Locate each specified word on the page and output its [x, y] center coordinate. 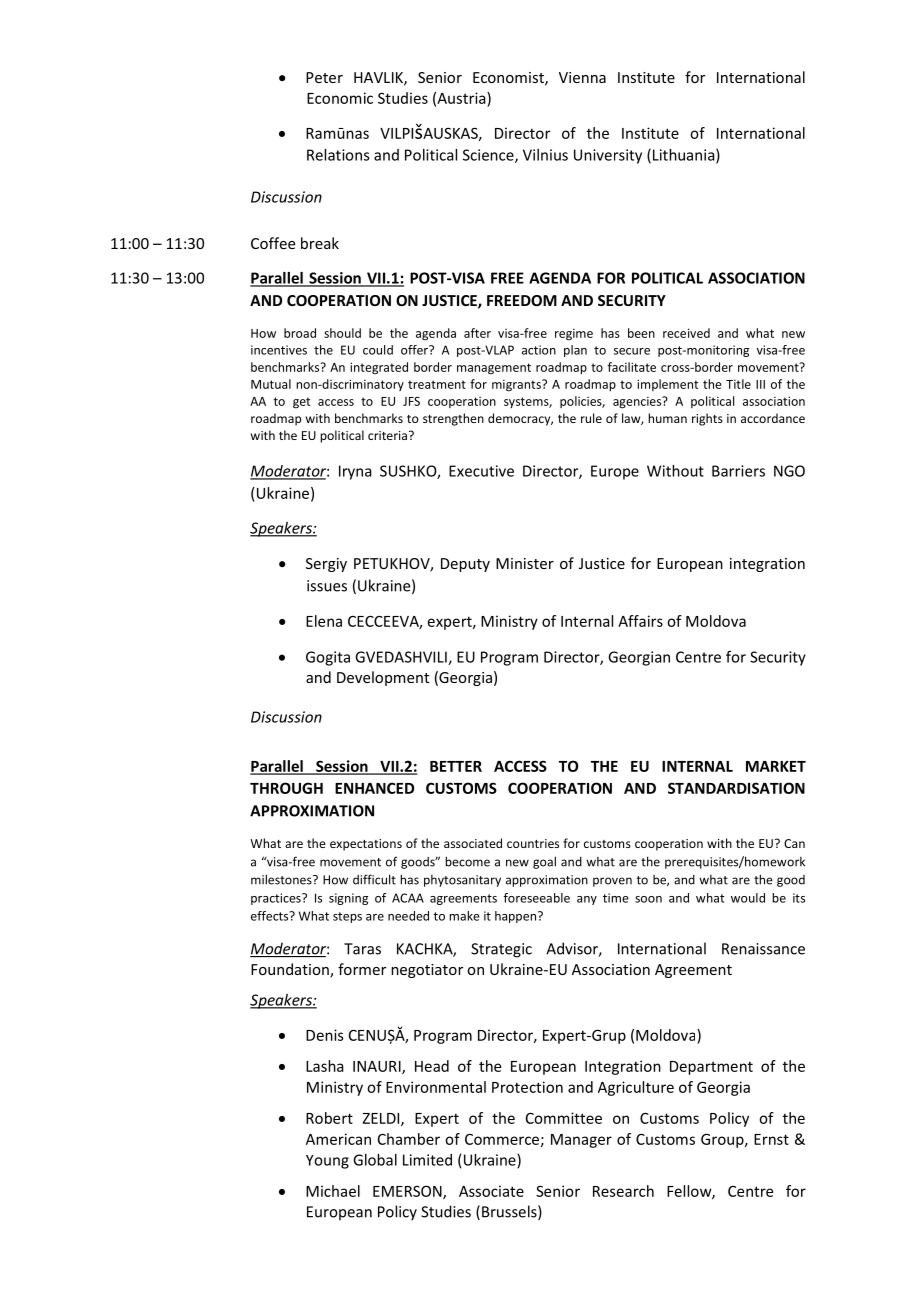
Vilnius [545, 155]
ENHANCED [374, 788]
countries [533, 843]
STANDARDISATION [736, 788]
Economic [340, 98]
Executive [481, 471]
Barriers [738, 471]
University [608, 156]
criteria [387, 435]
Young [327, 1162]
